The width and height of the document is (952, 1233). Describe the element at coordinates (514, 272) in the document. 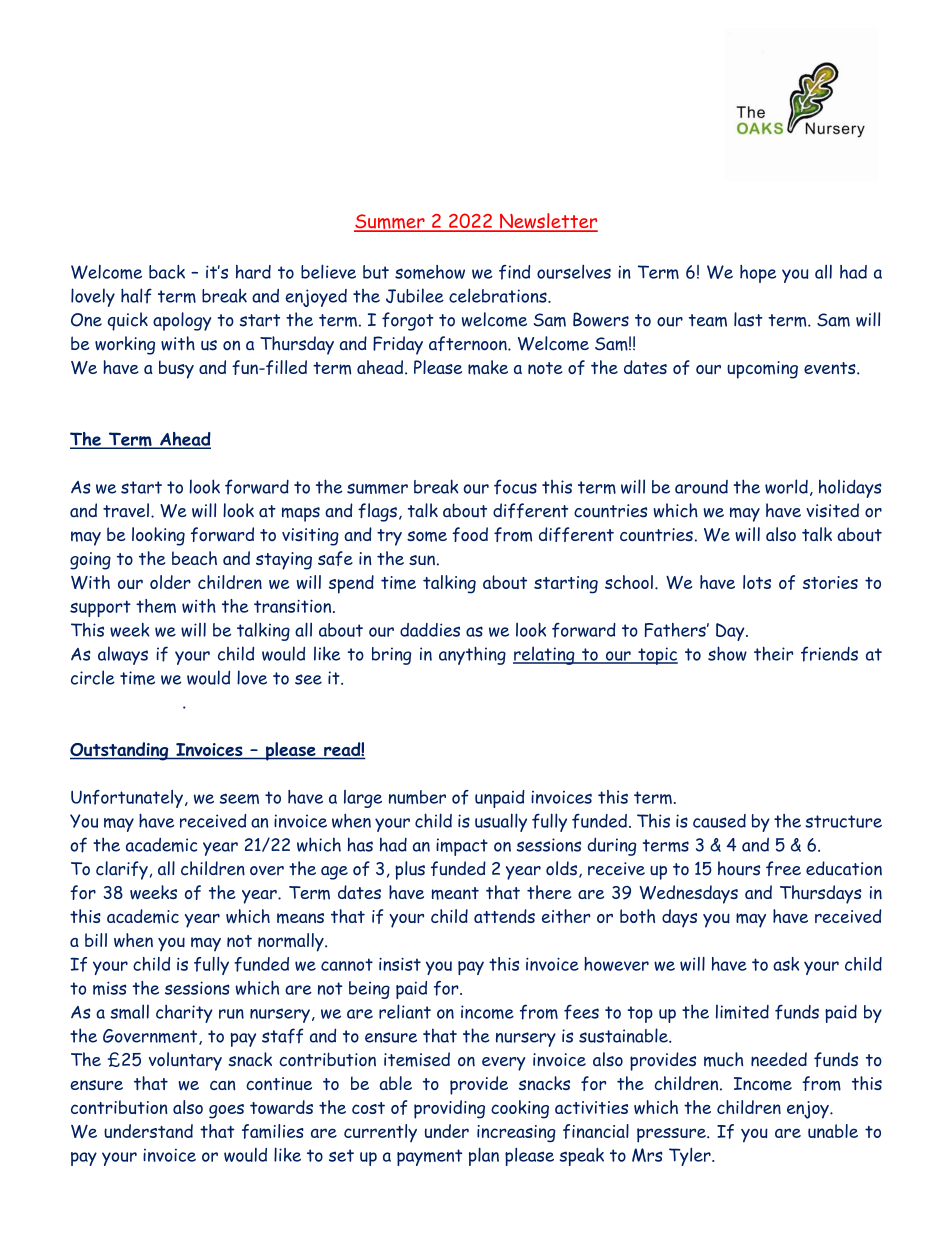

I see `find` at that location.
